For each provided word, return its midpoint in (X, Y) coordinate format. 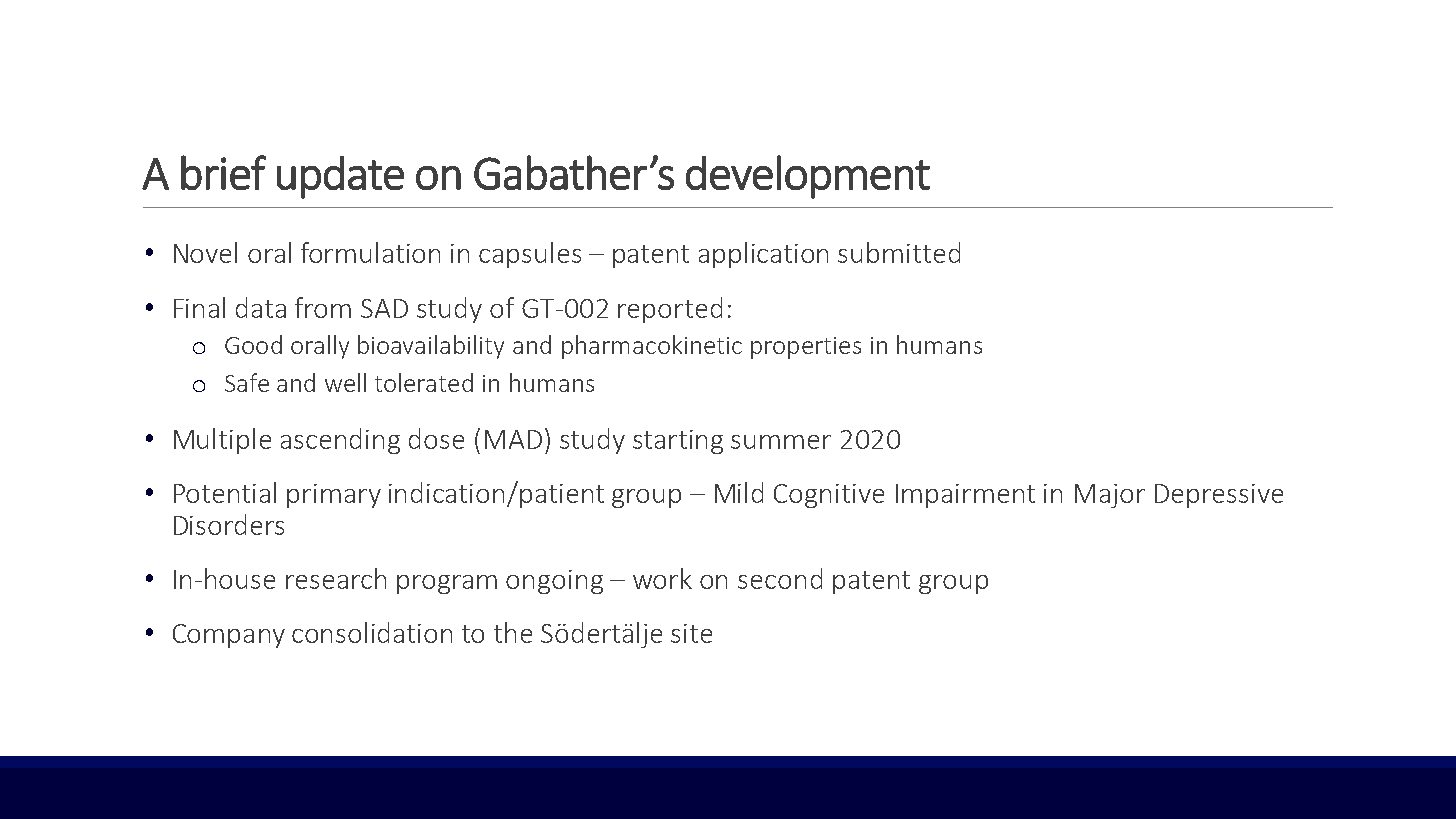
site (691, 633)
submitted (899, 252)
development (808, 177)
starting (678, 442)
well (345, 382)
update (340, 177)
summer (781, 442)
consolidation (372, 632)
